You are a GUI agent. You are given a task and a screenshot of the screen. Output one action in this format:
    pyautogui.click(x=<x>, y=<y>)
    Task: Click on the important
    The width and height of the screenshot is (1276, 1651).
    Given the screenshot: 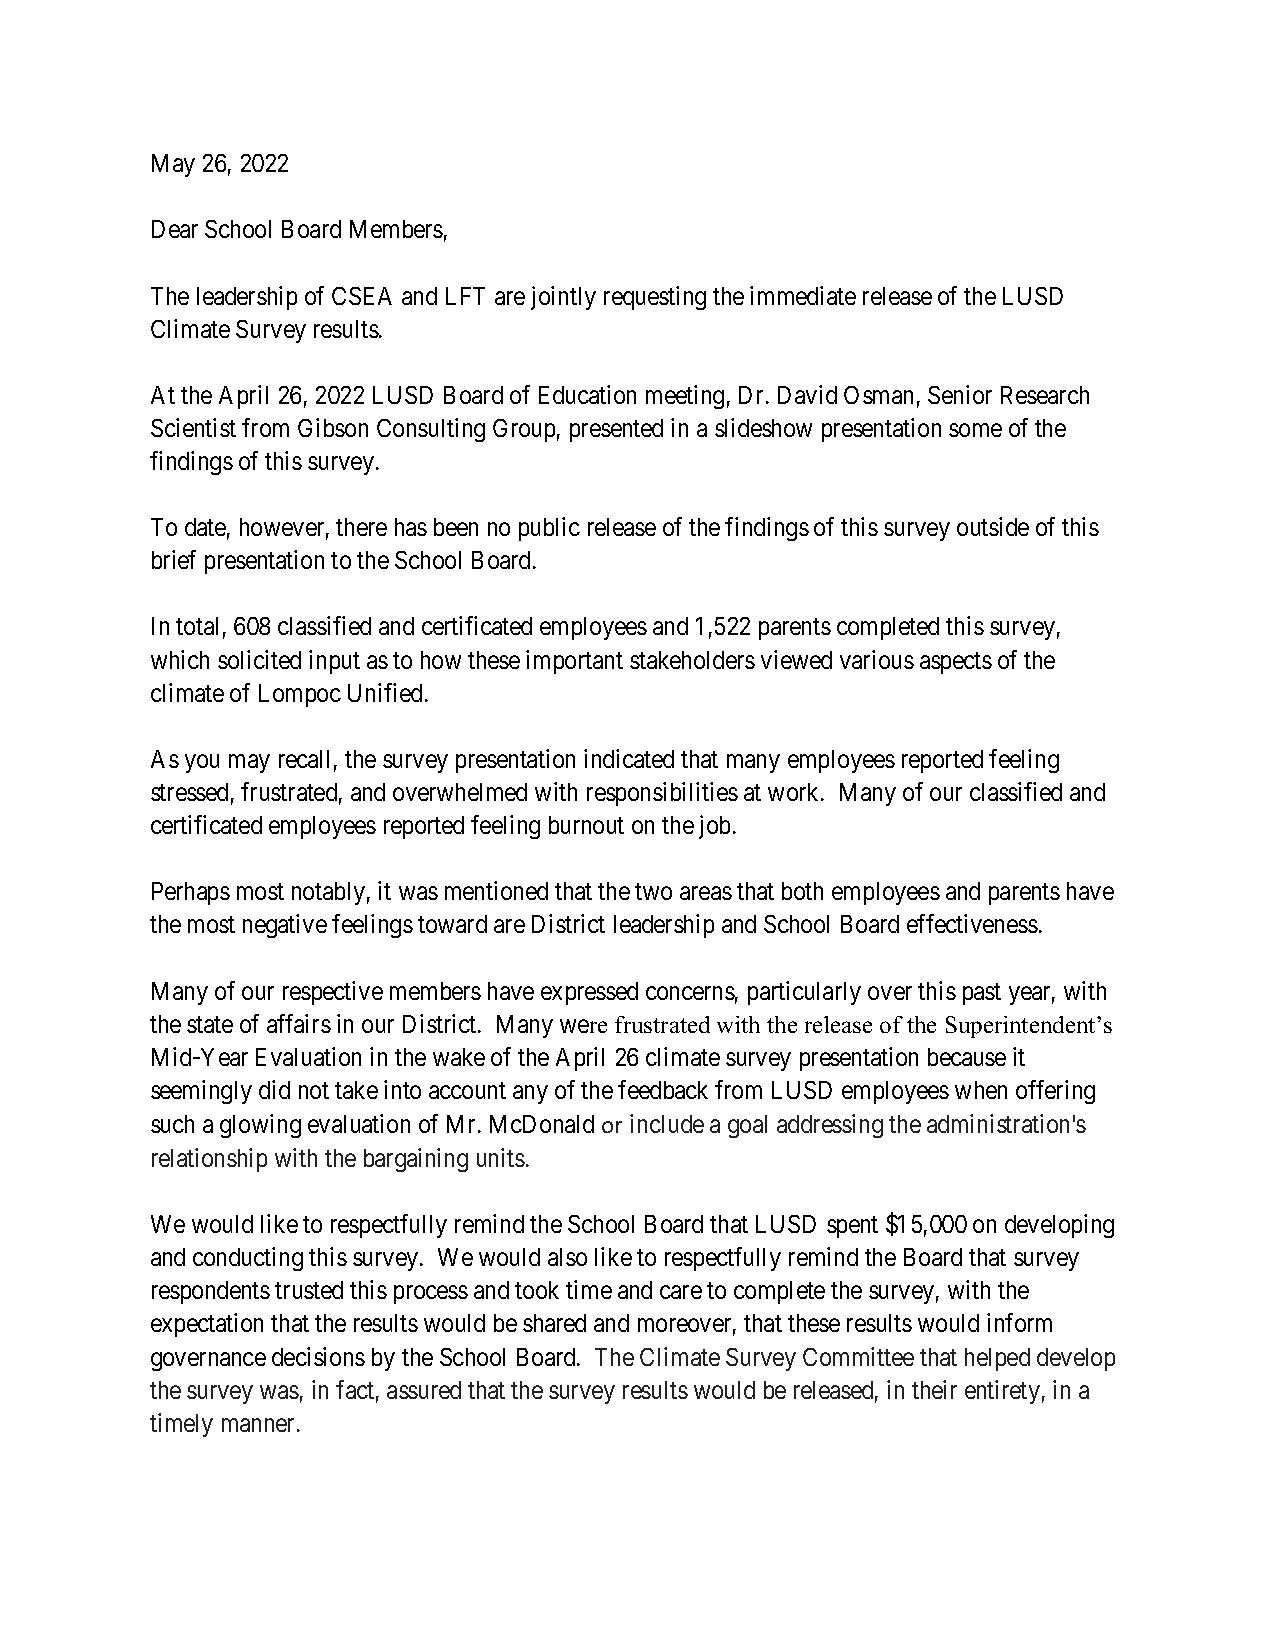 What is the action you would take?
    pyautogui.click(x=574, y=662)
